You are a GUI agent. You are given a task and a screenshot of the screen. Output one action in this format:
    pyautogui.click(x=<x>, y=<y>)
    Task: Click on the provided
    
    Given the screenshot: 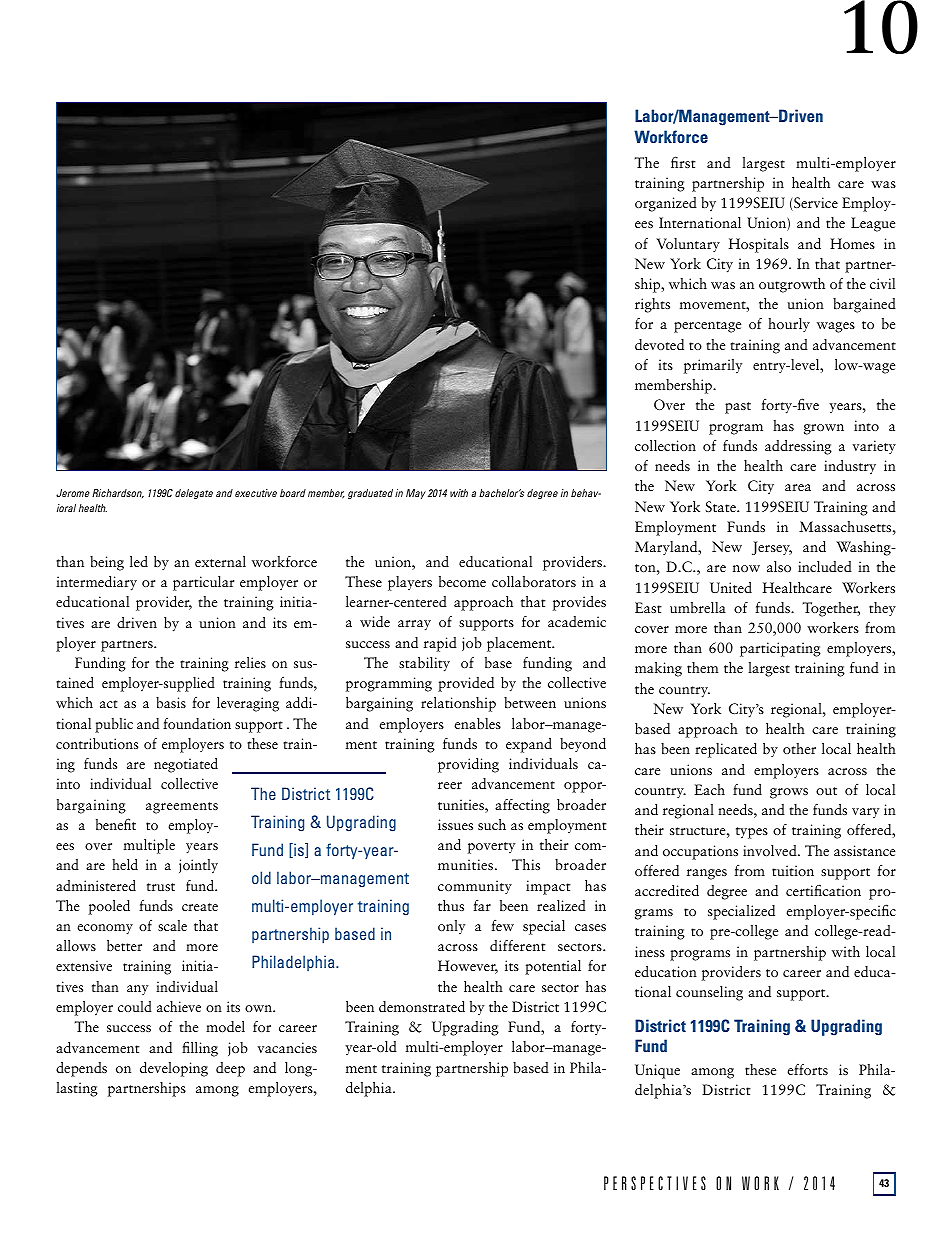 What is the action you would take?
    pyautogui.click(x=466, y=684)
